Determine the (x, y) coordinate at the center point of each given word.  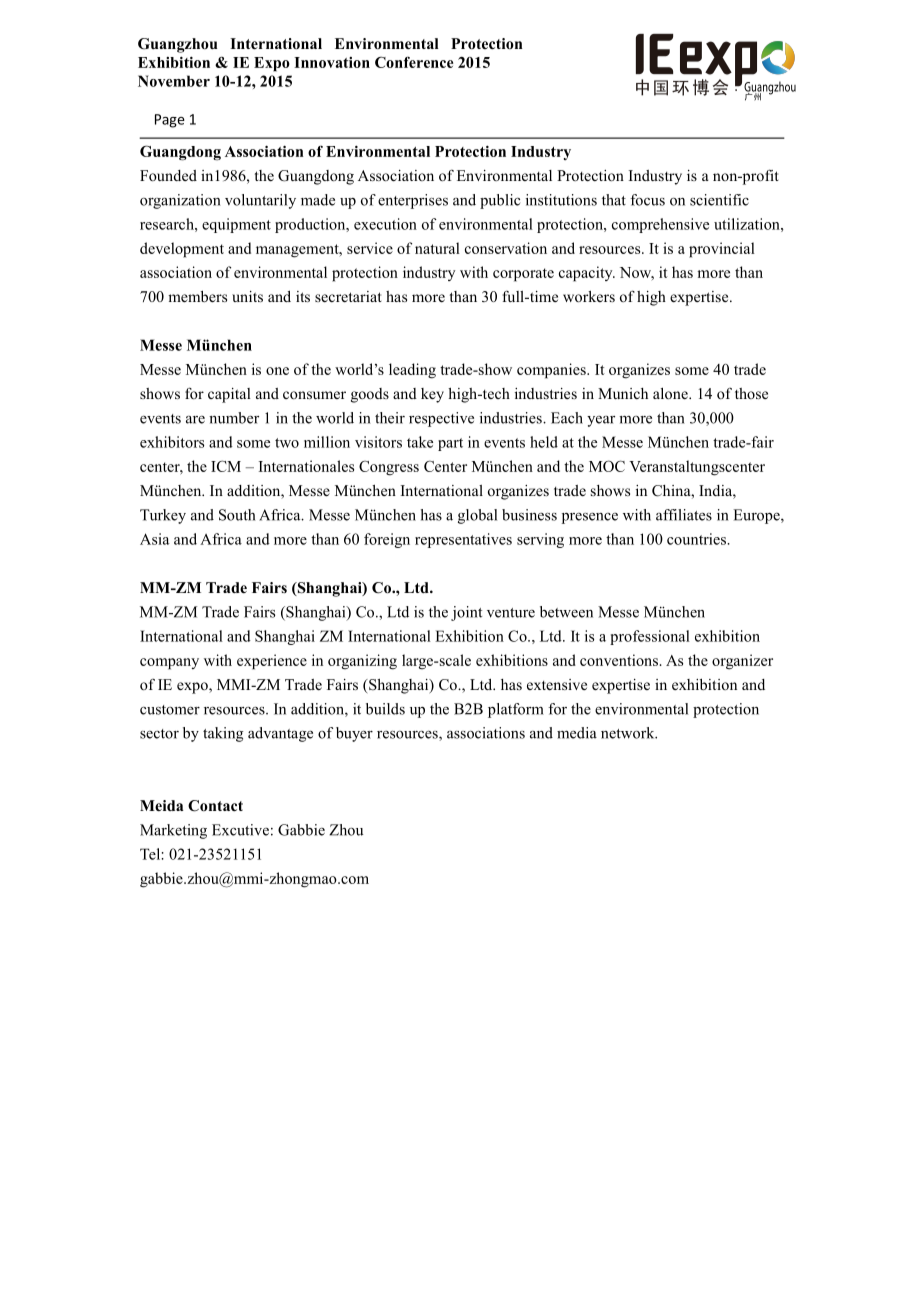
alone (671, 393)
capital (229, 395)
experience (272, 662)
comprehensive (660, 225)
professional (650, 637)
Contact (215, 806)
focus (647, 200)
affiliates (684, 515)
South (237, 515)
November (174, 81)
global (477, 516)
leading (412, 371)
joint (466, 613)
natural (437, 248)
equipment (236, 225)
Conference (414, 62)
